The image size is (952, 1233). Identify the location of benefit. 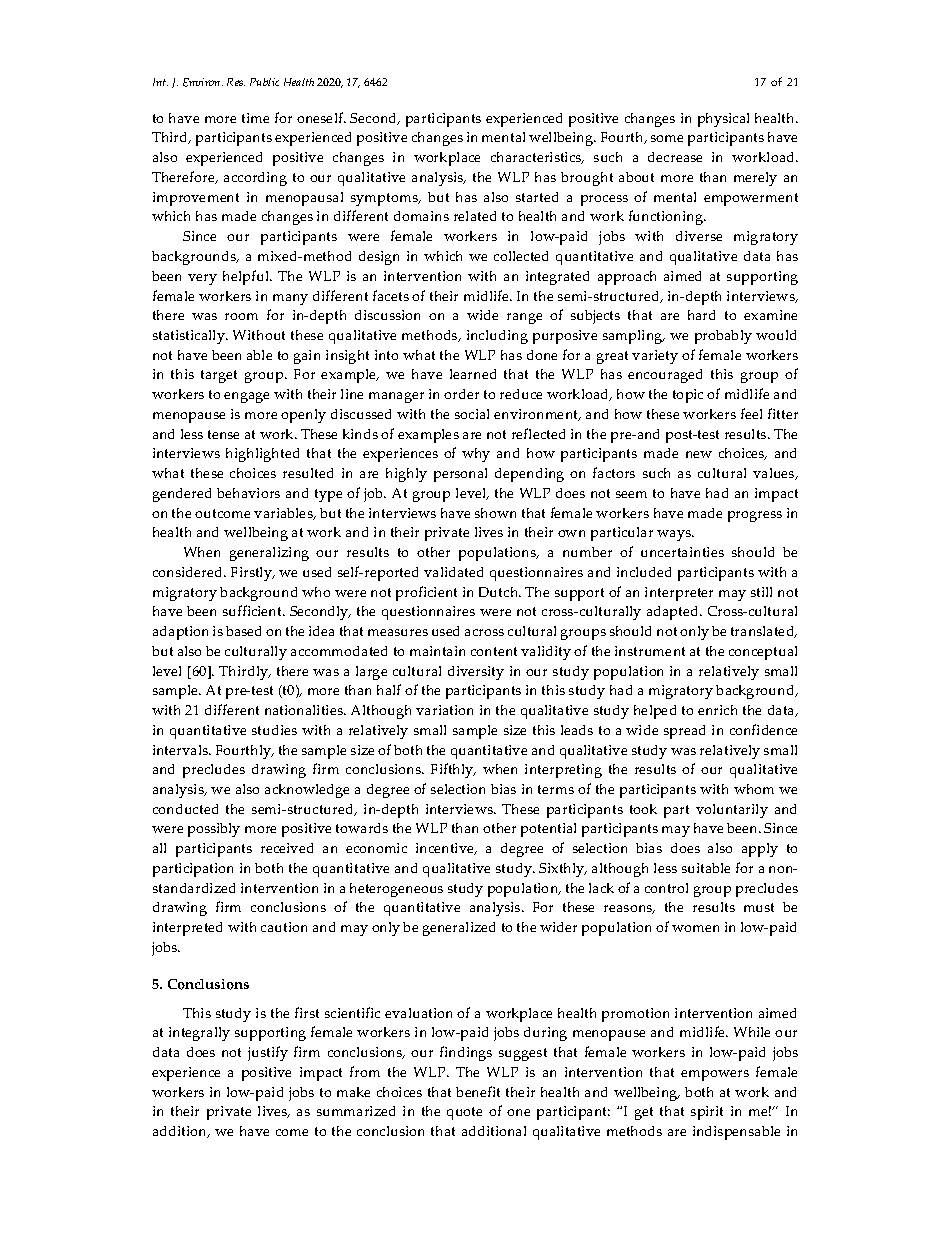
(478, 1091).
